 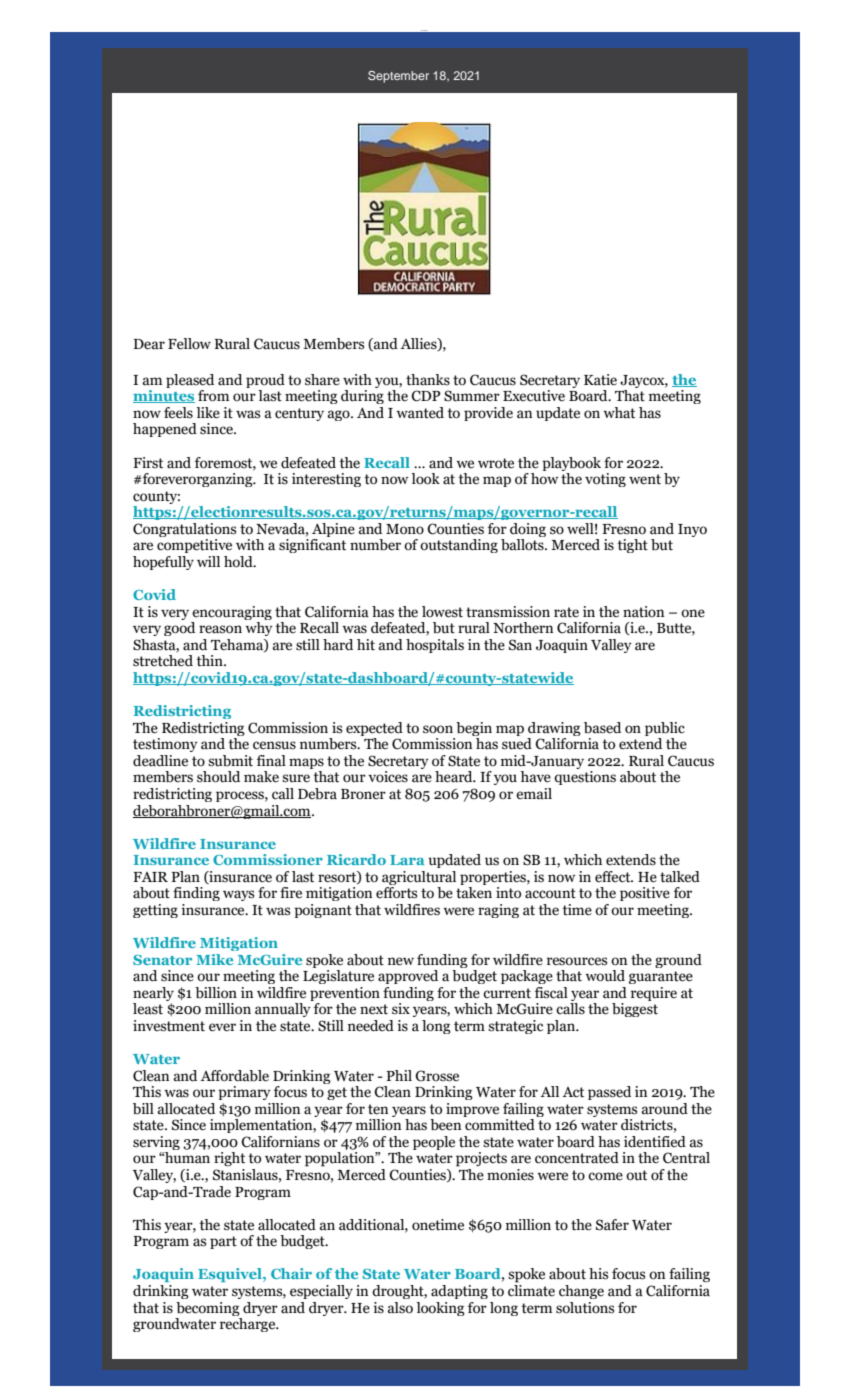 I want to click on change, so click(x=581, y=1292).
